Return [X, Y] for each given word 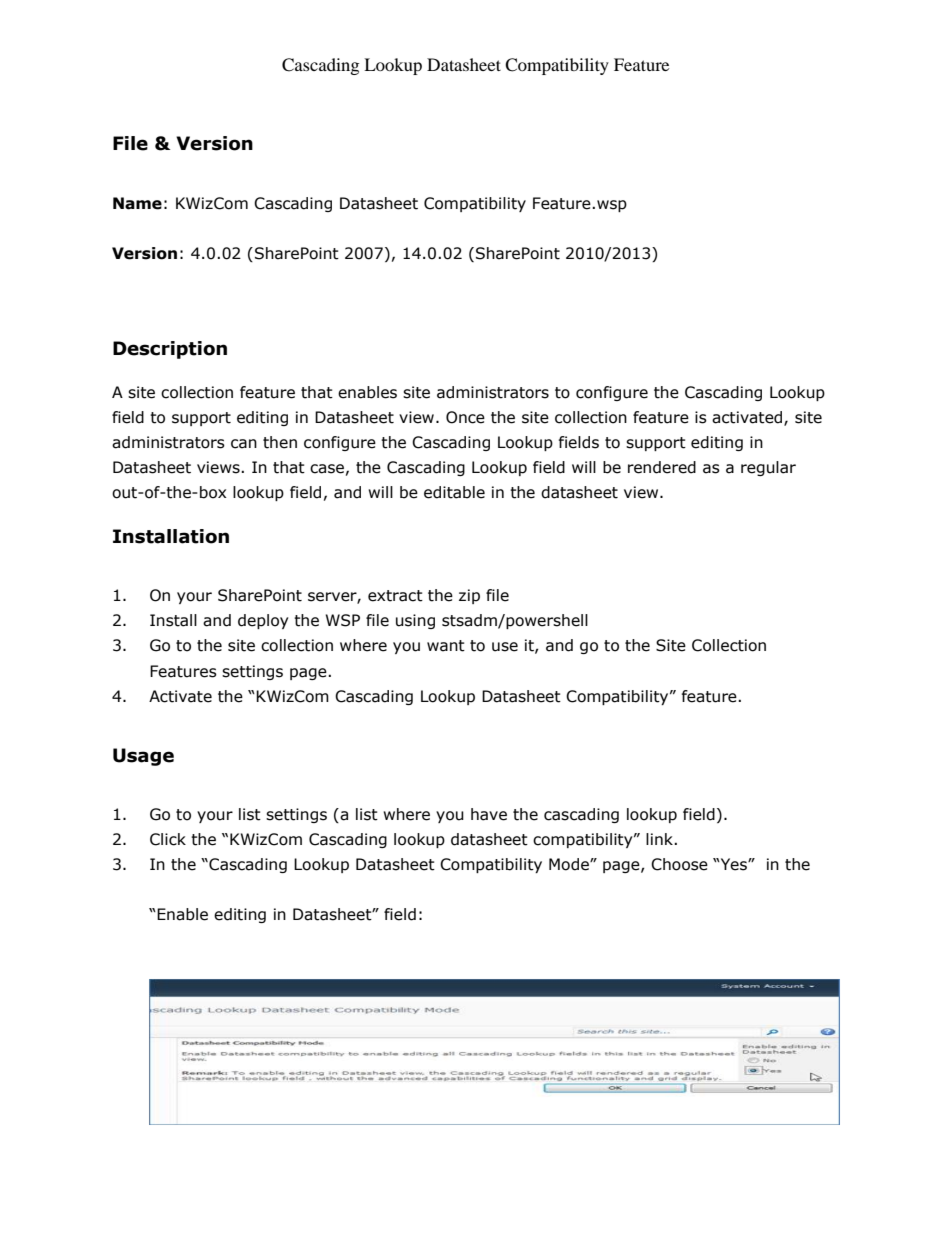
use [505, 647]
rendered [662, 467]
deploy [263, 621]
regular [768, 468]
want [446, 646]
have [489, 814]
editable [454, 492]
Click [168, 839]
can [244, 444]
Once [465, 417]
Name [137, 203]
